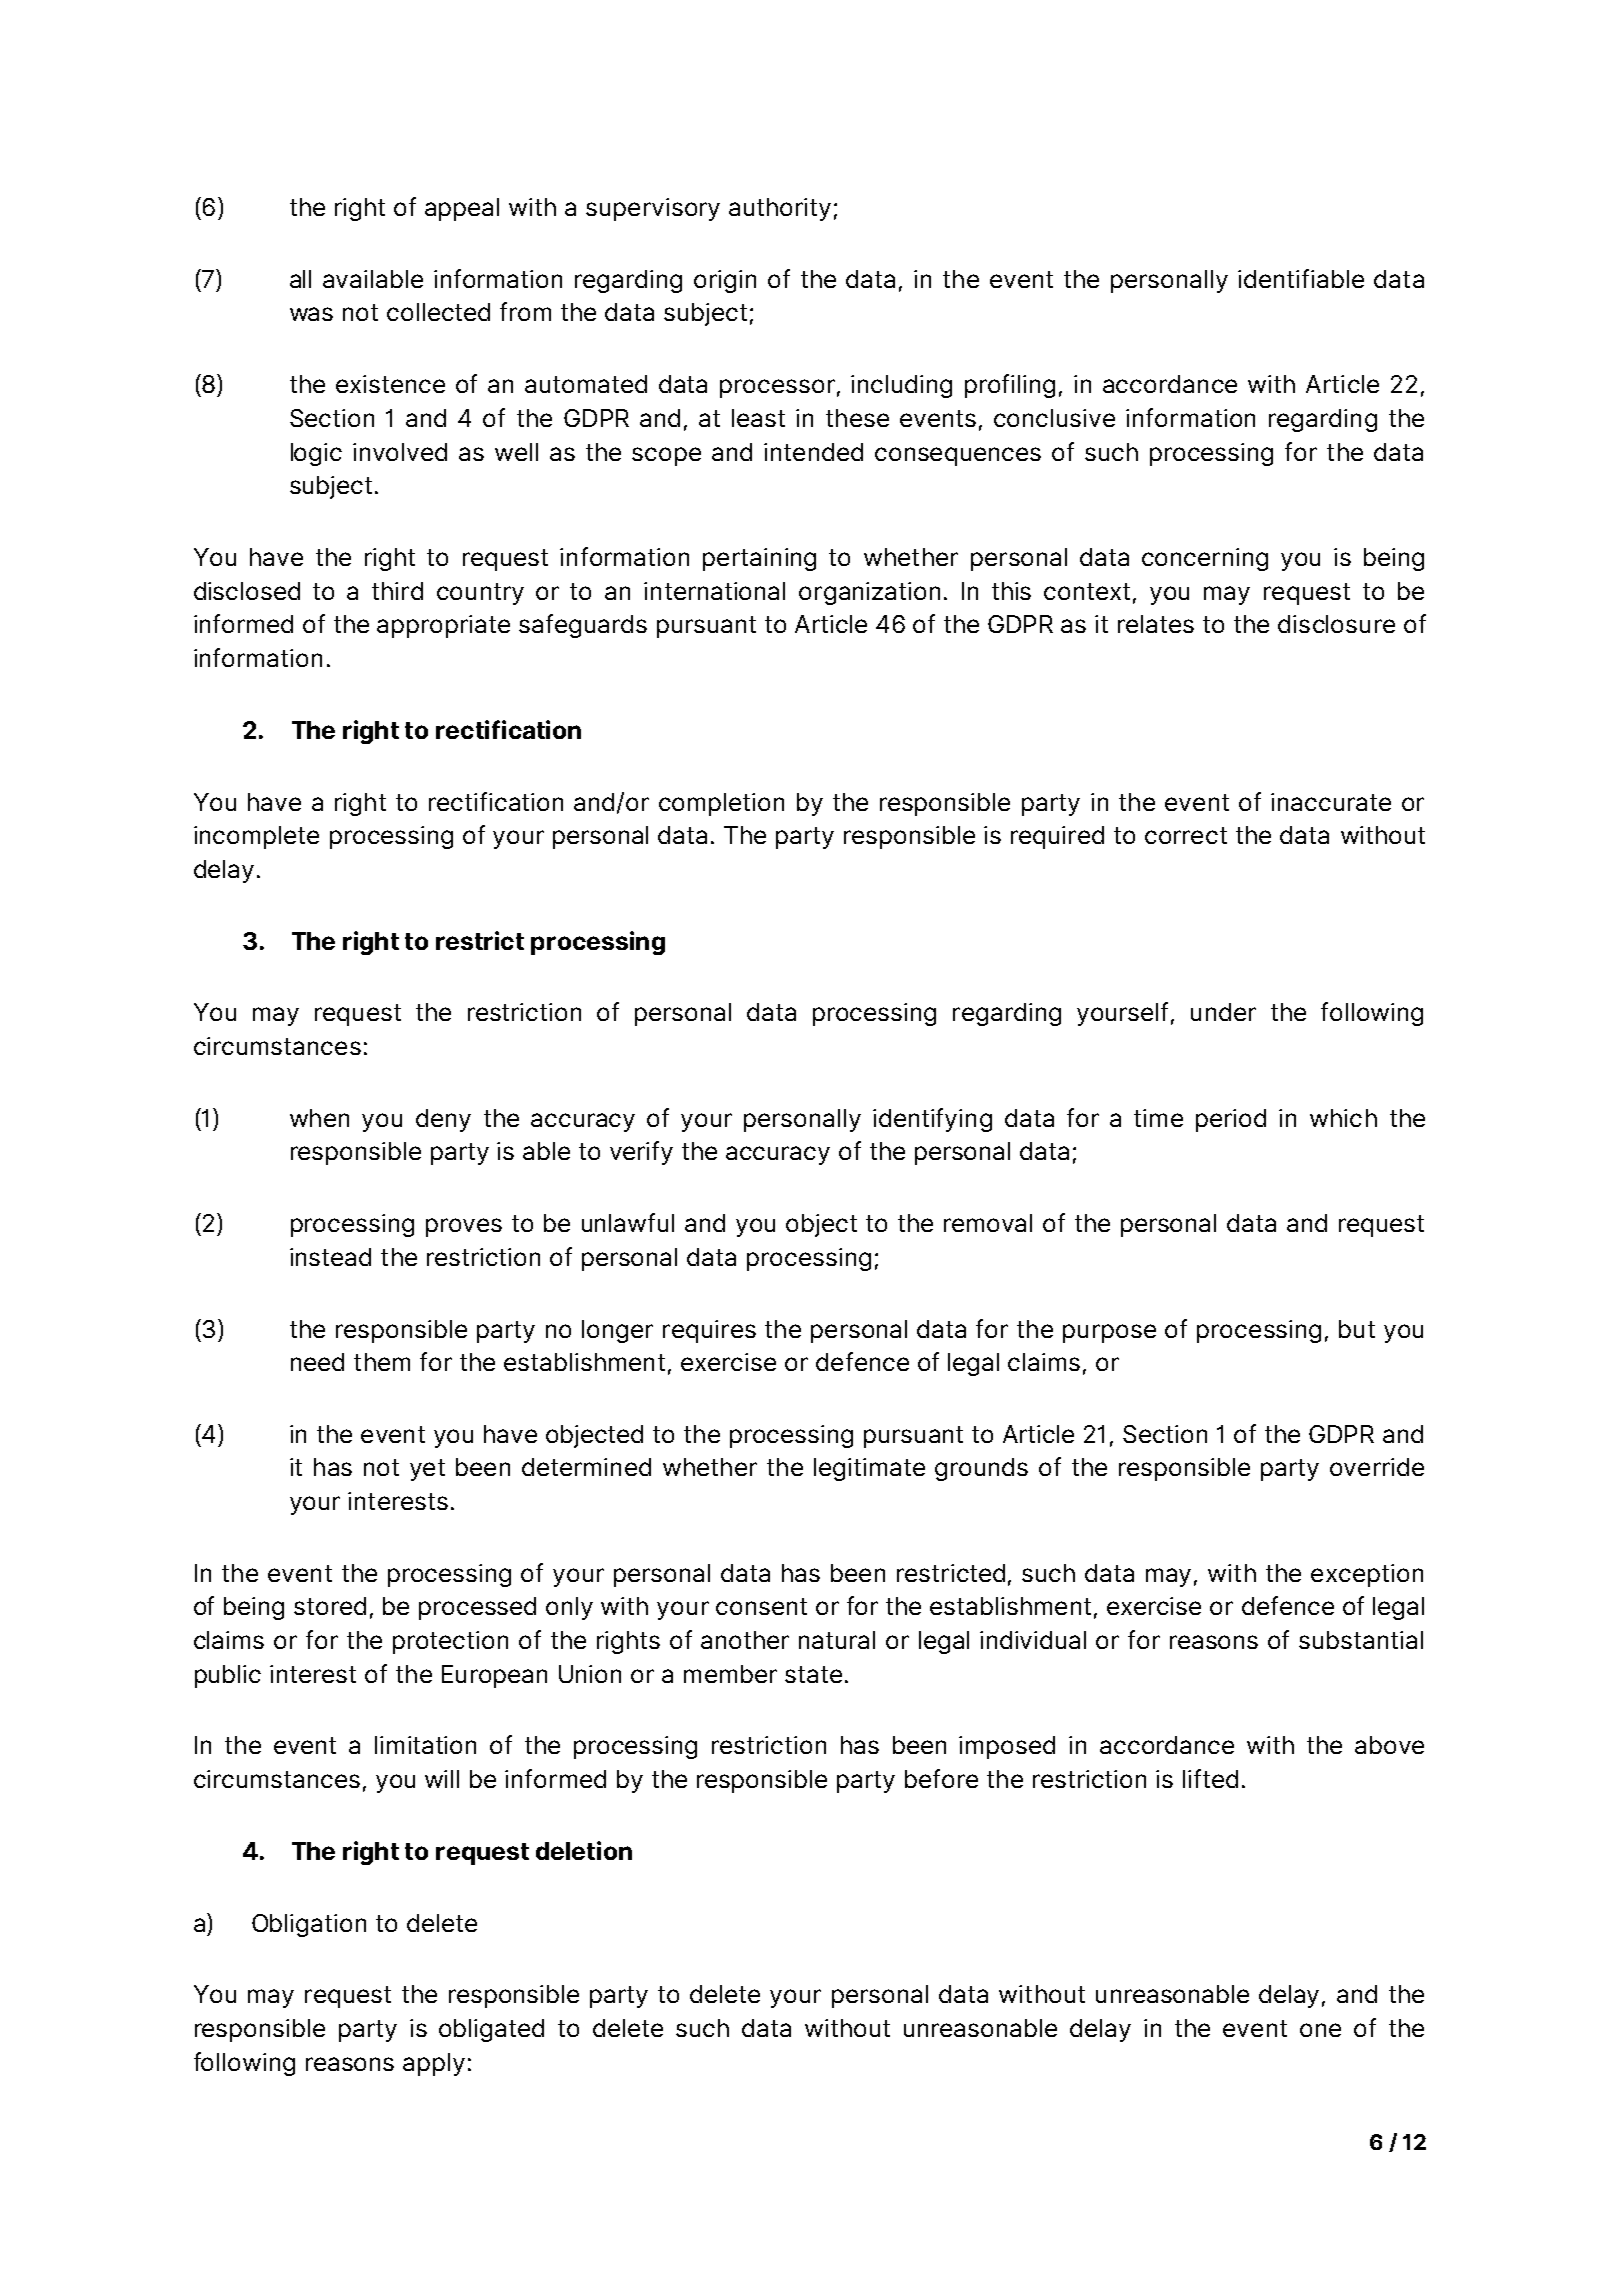  Describe the element at coordinates (1320, 2030) in the document. I see `one` at that location.
